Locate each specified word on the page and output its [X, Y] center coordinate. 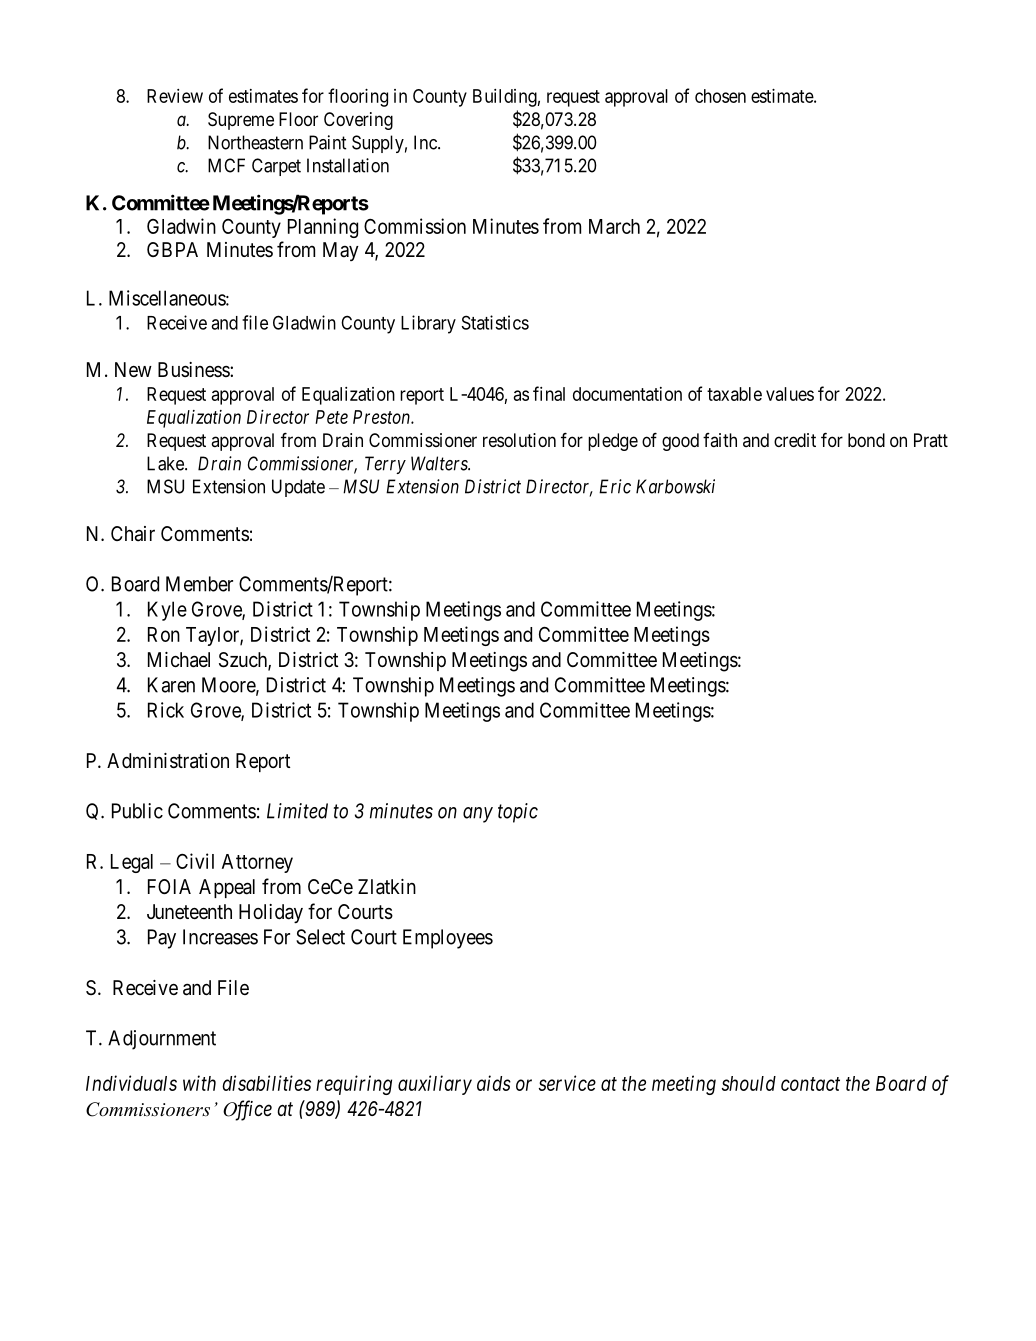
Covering [358, 121]
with [199, 1083]
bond [866, 440]
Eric [615, 486]
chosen [720, 96]
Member [199, 584]
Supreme [241, 121]
